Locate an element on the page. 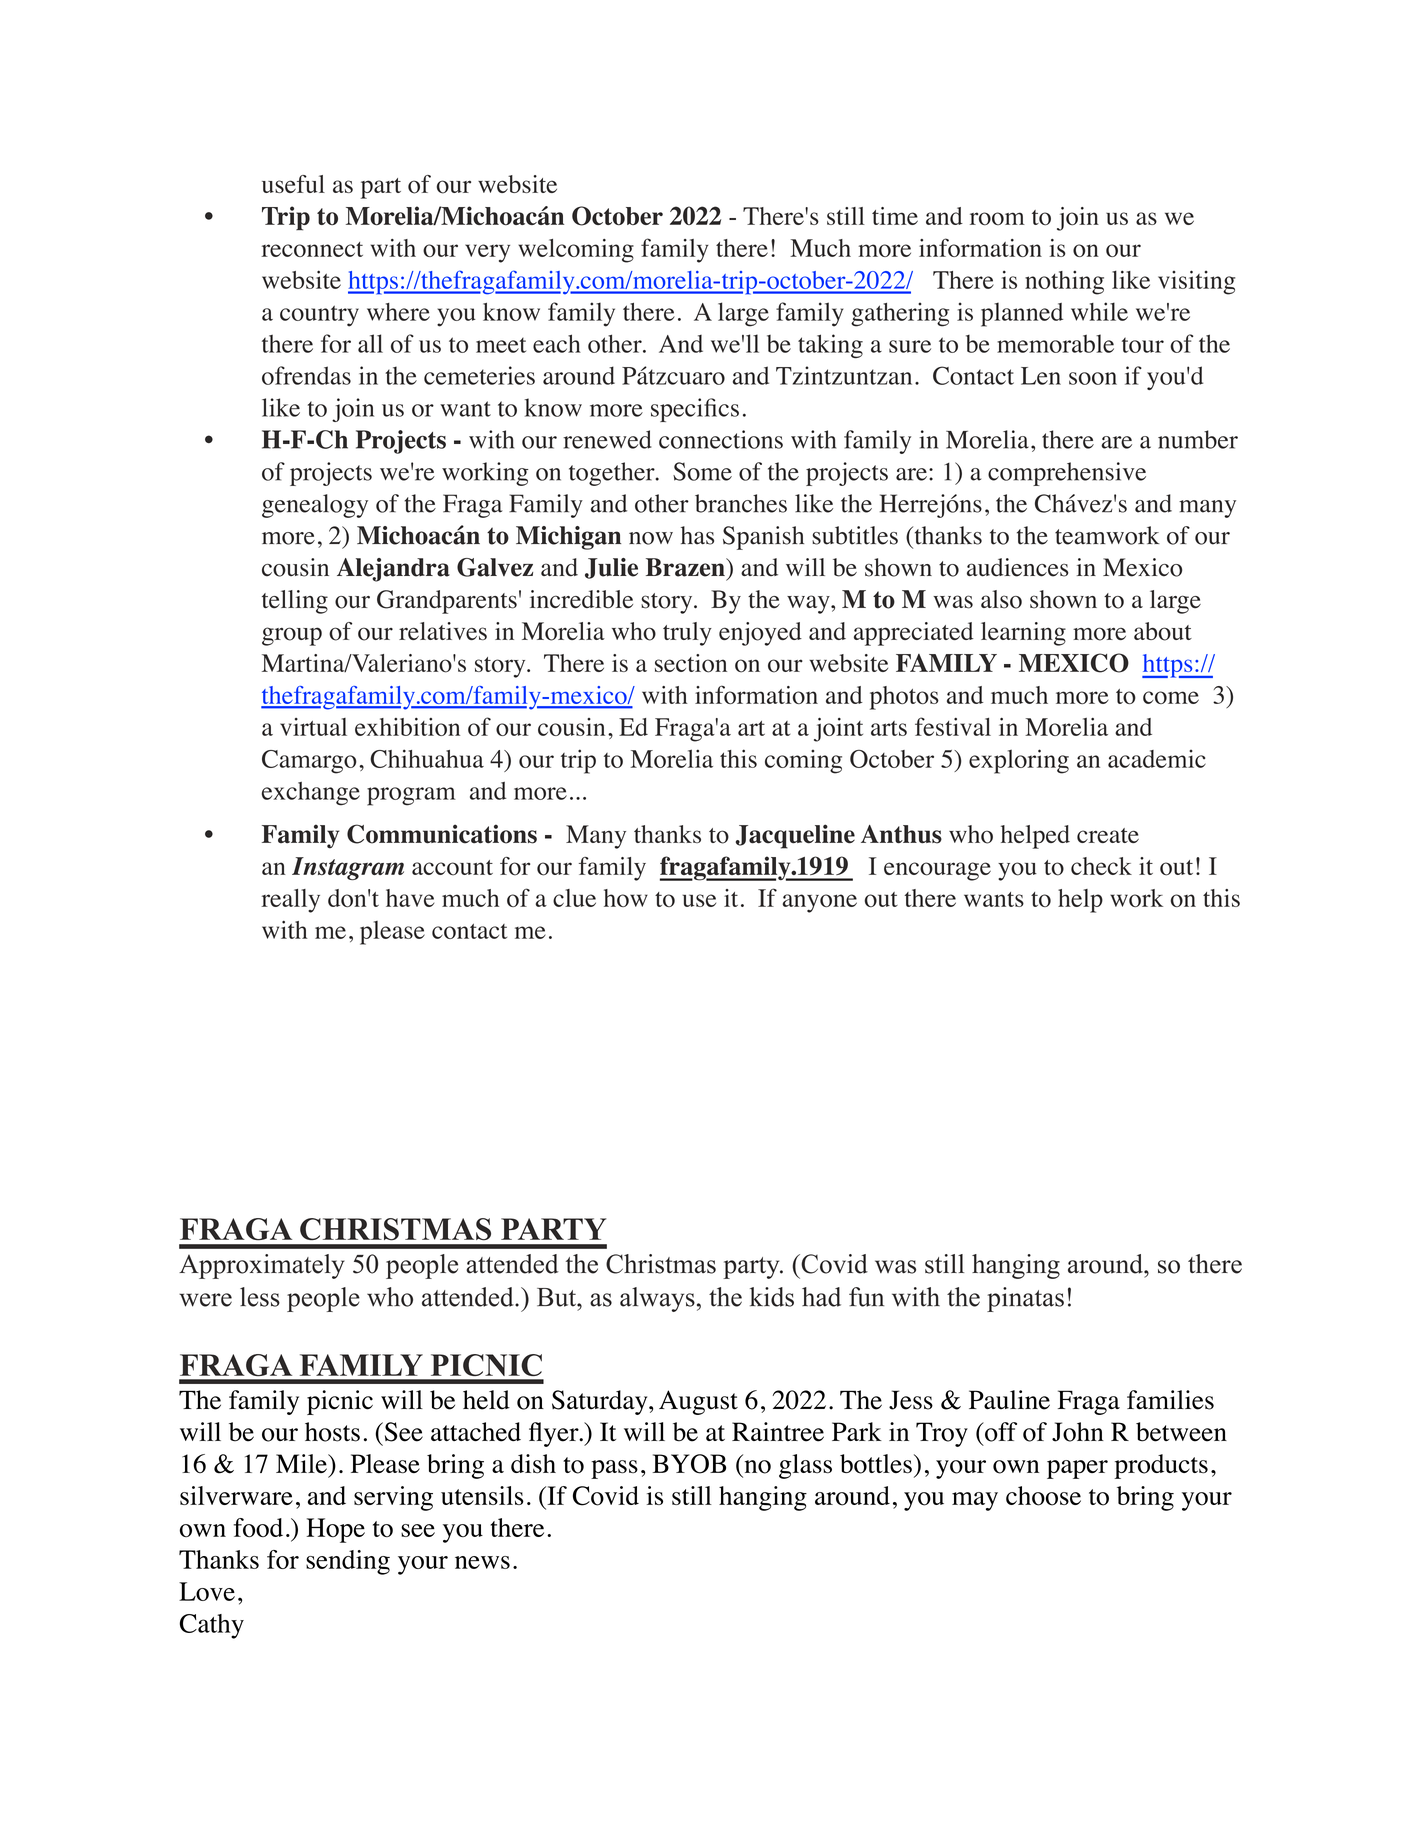  time is located at coordinates (895, 216).
